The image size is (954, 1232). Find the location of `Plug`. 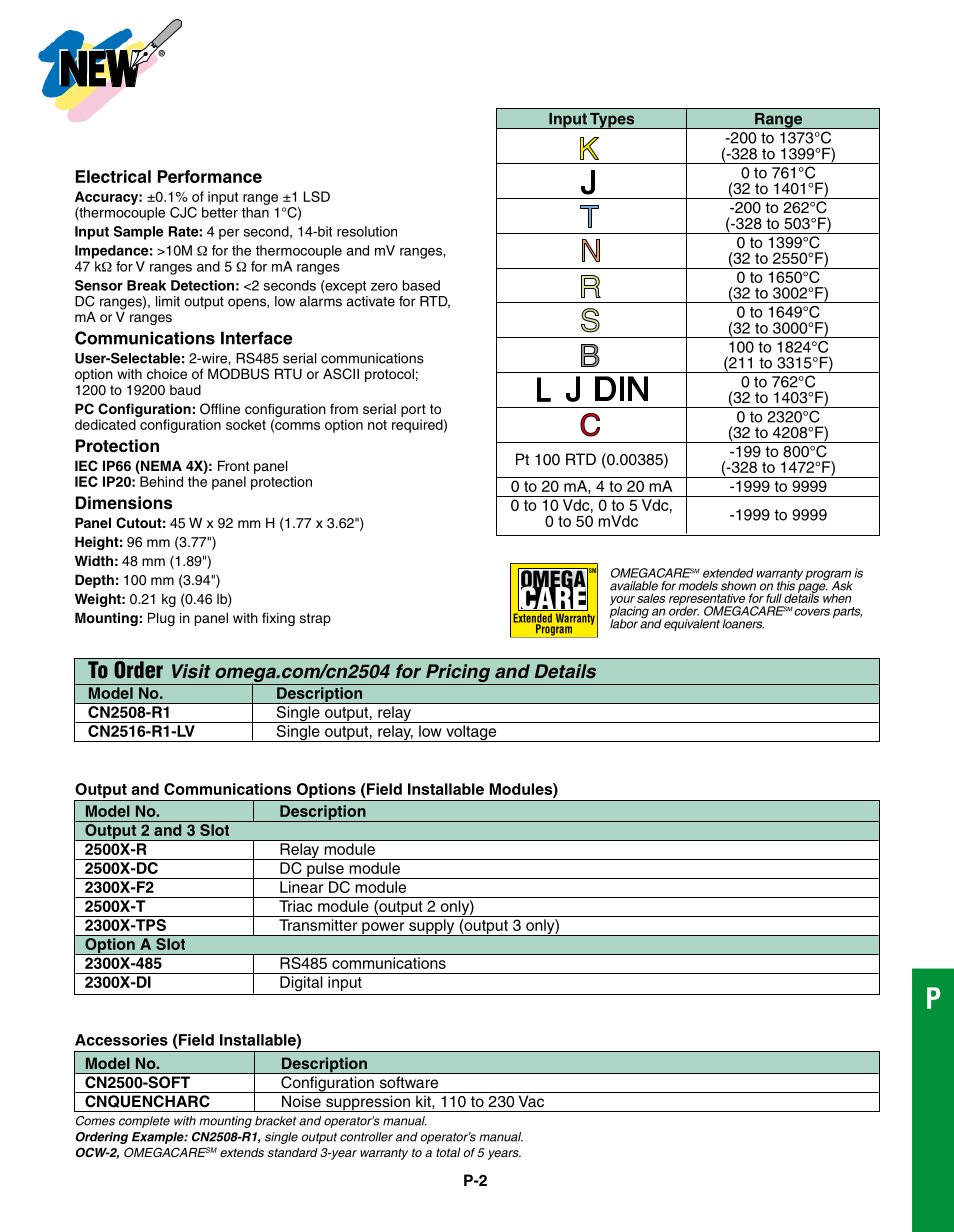

Plug is located at coordinates (161, 619).
